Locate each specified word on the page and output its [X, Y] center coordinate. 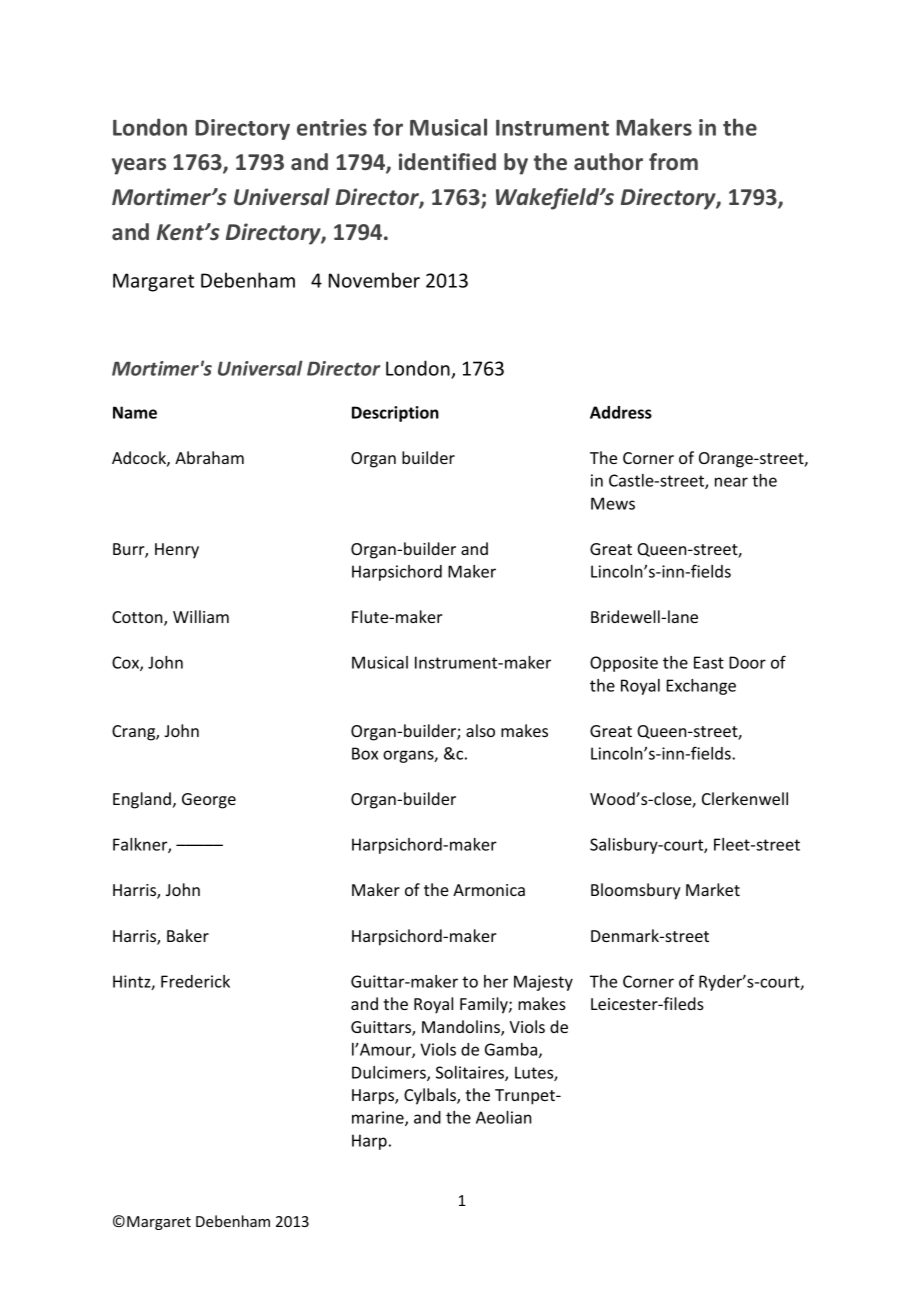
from [673, 161]
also [480, 730]
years [139, 166]
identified [447, 162]
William [201, 616]
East [709, 662]
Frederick [195, 981]
